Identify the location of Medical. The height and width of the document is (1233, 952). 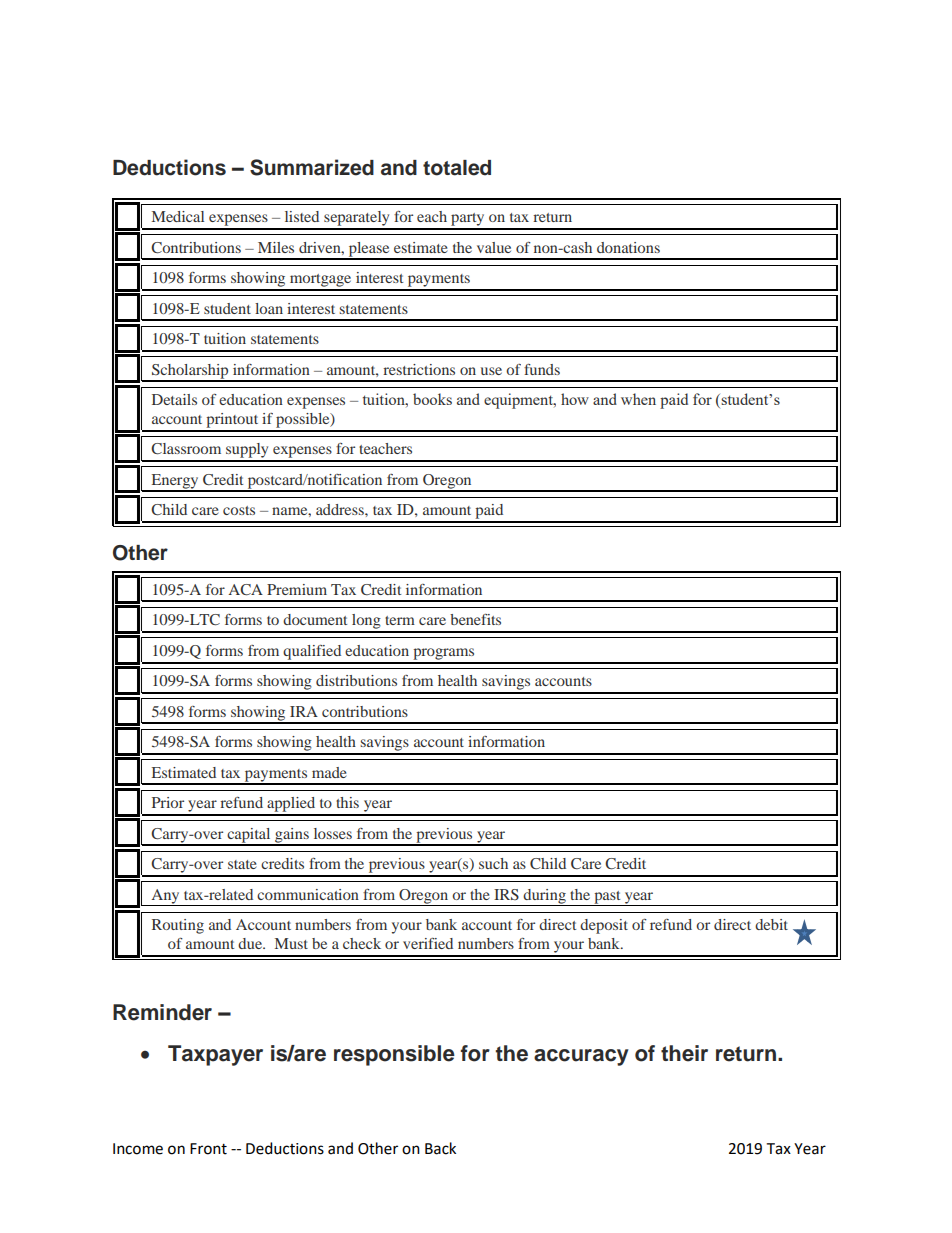
(178, 216).
